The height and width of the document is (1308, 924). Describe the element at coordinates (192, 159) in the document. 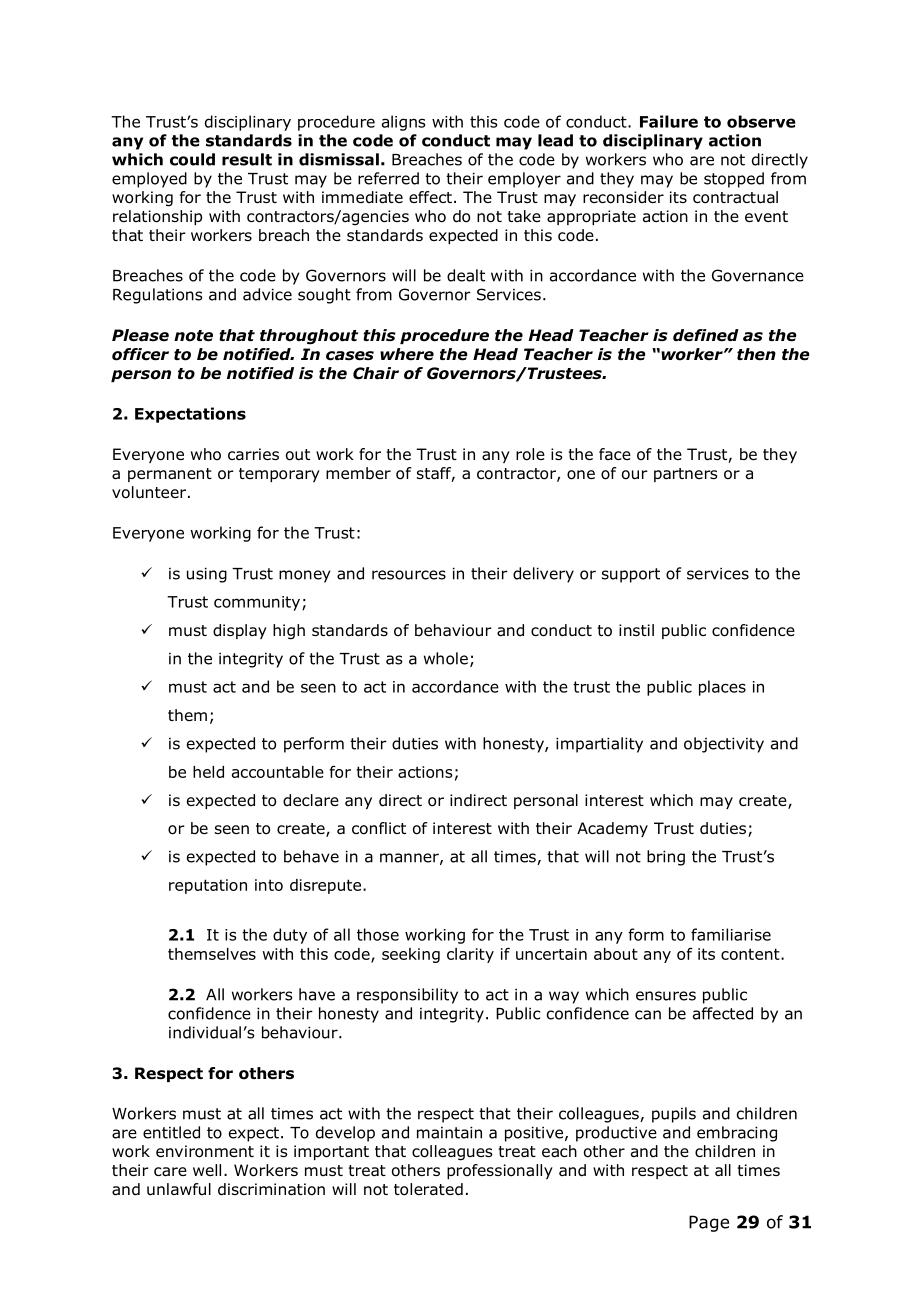

I see `could` at that location.
